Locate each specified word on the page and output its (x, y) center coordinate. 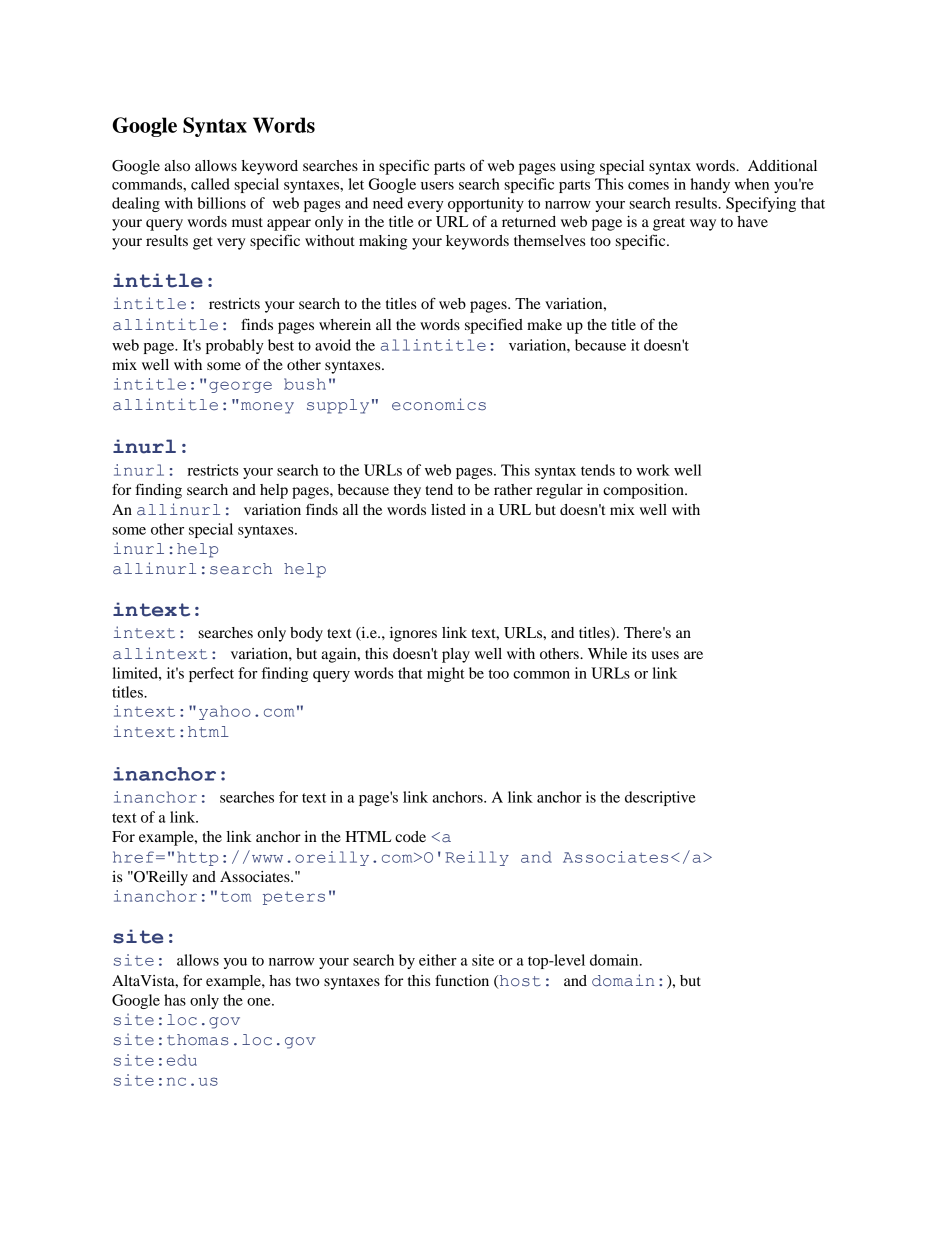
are (693, 655)
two (308, 981)
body (306, 634)
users (437, 186)
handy (710, 185)
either (438, 960)
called (210, 184)
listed (448, 509)
